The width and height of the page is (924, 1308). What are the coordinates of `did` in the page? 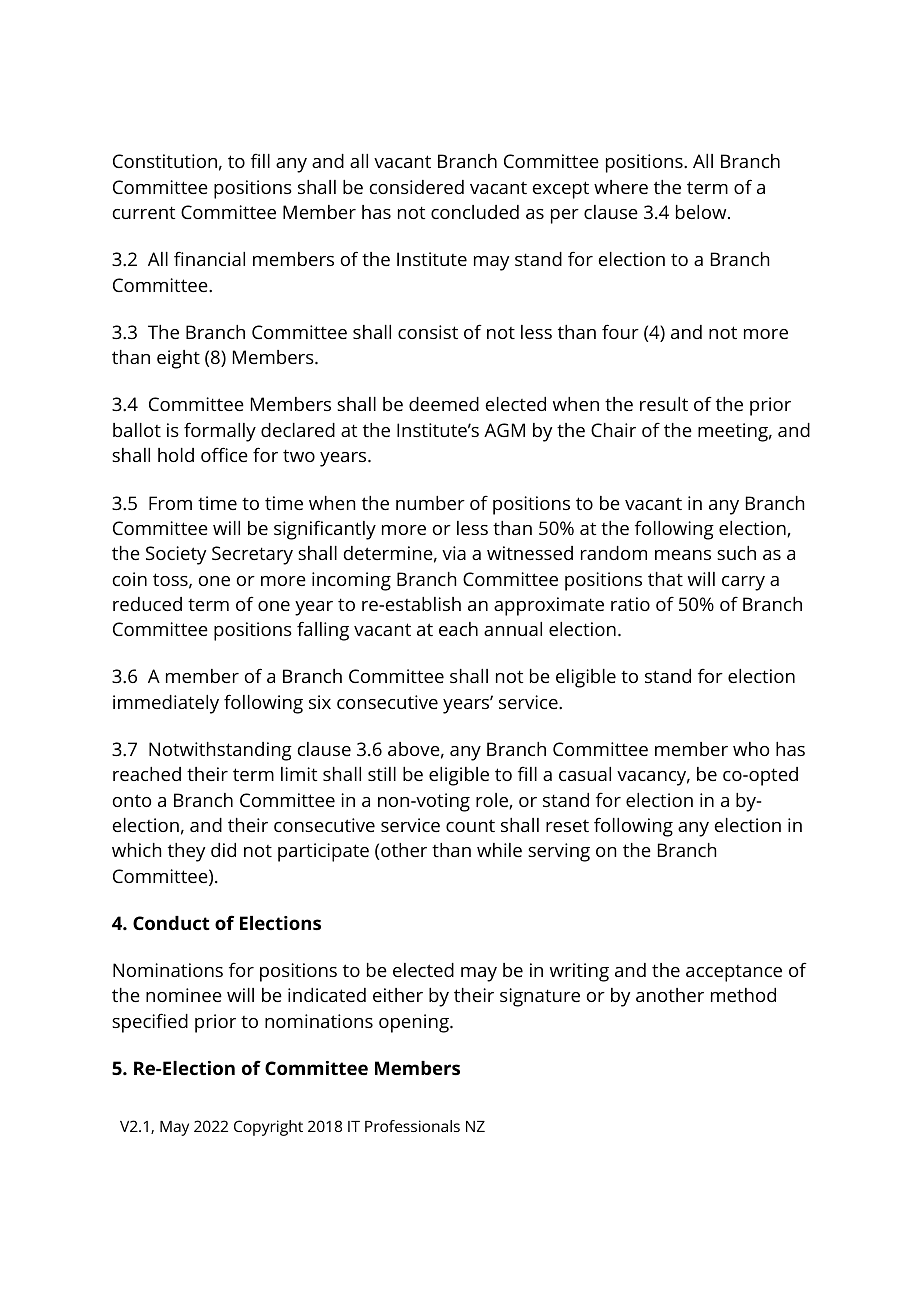 It's located at (223, 850).
